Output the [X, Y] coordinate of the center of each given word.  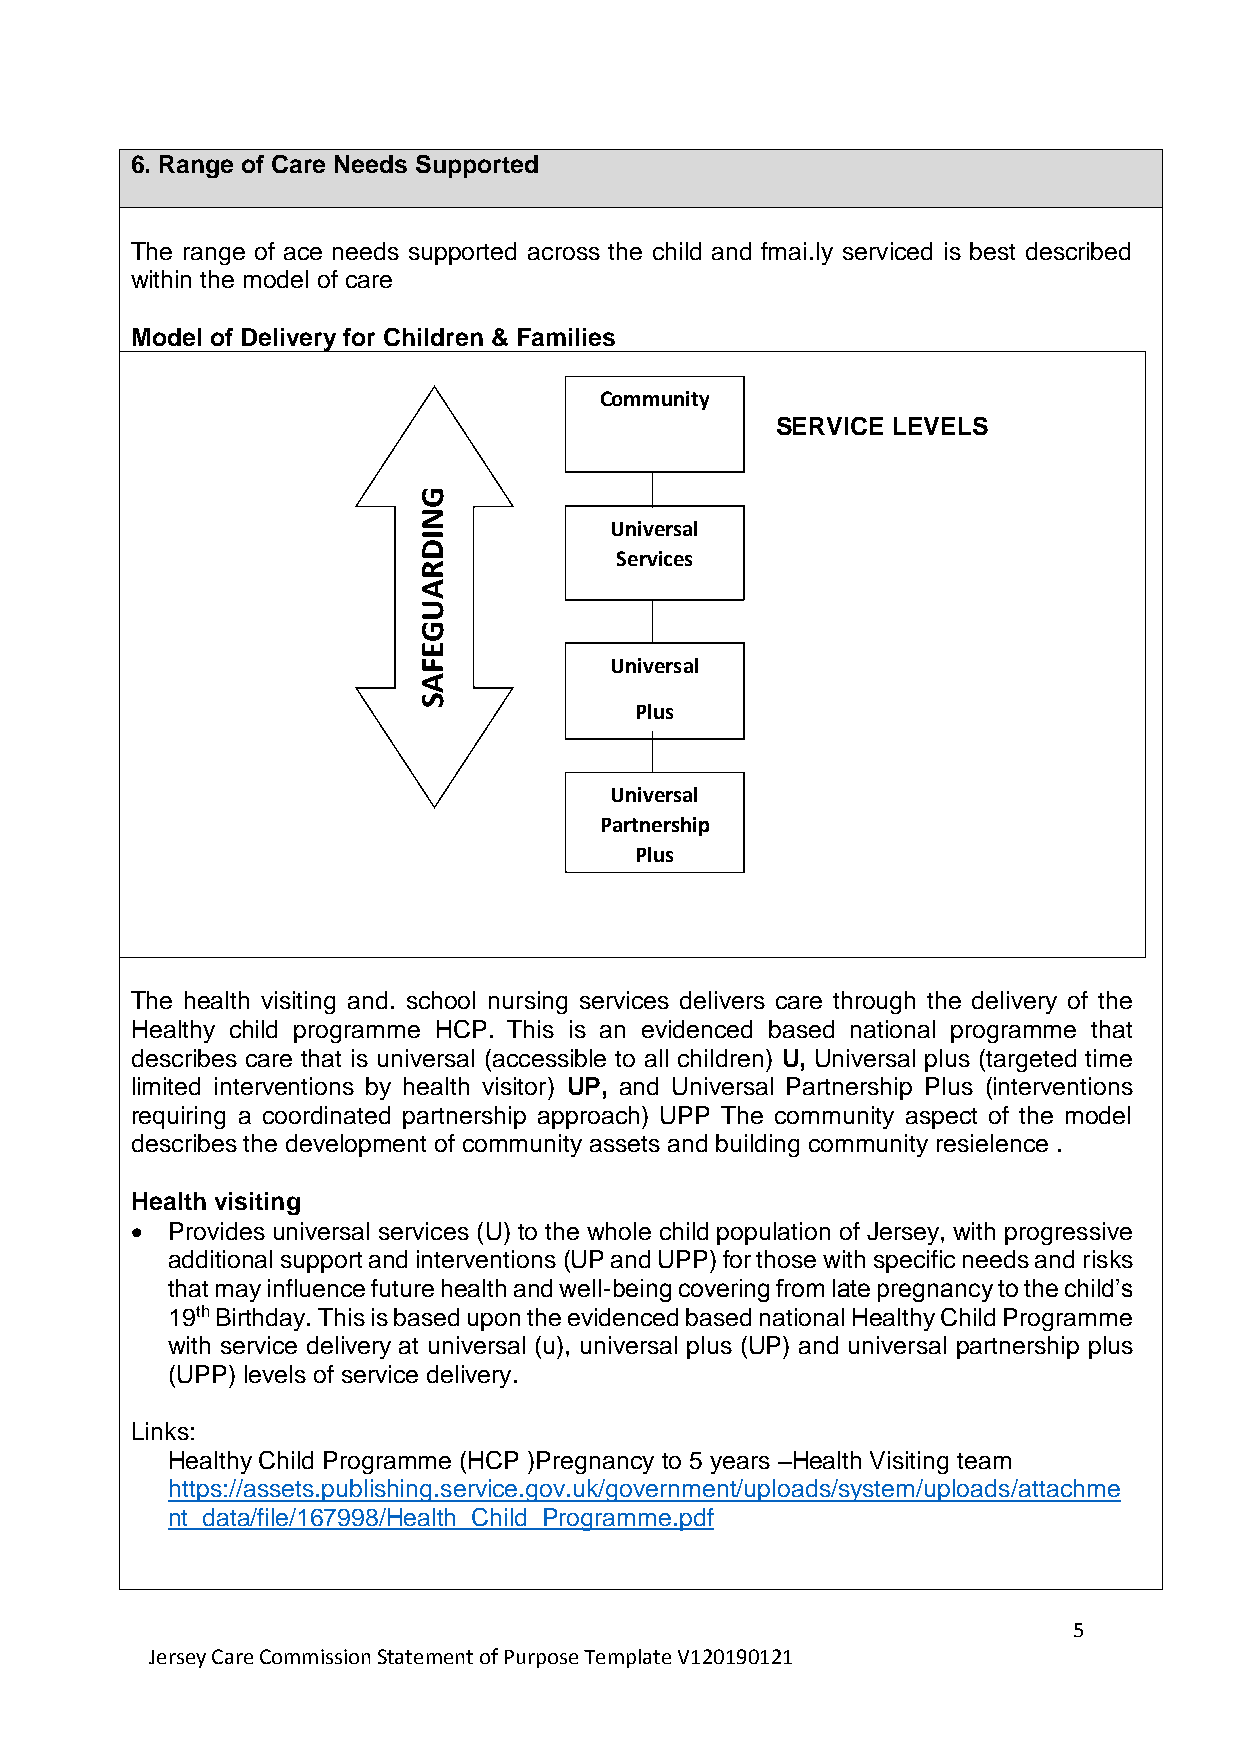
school [441, 1000]
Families [566, 337]
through [874, 1002]
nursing [528, 1002]
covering [724, 1290]
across [564, 253]
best [992, 251]
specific [914, 1261]
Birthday [263, 1319]
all [656, 1058]
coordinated [326, 1115]
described [1078, 251]
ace [303, 253]
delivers [722, 1000]
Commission [315, 1656]
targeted [1031, 1060]
